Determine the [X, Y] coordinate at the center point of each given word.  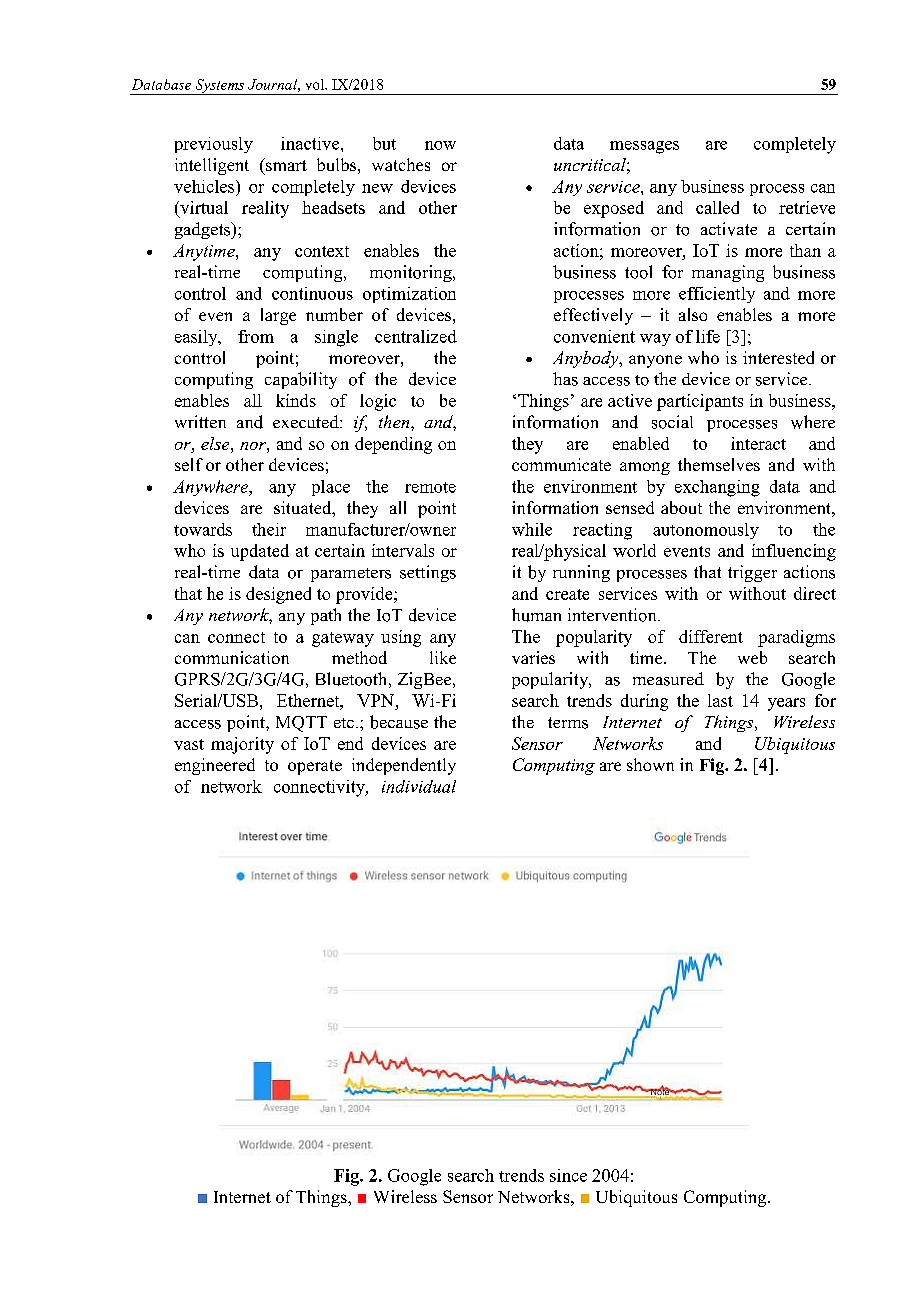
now [440, 145]
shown [650, 764]
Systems [220, 87]
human [536, 615]
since [568, 1175]
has [565, 379]
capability [301, 380]
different [711, 636]
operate [315, 767]
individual [419, 786]
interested [778, 357]
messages [644, 147]
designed [278, 595]
